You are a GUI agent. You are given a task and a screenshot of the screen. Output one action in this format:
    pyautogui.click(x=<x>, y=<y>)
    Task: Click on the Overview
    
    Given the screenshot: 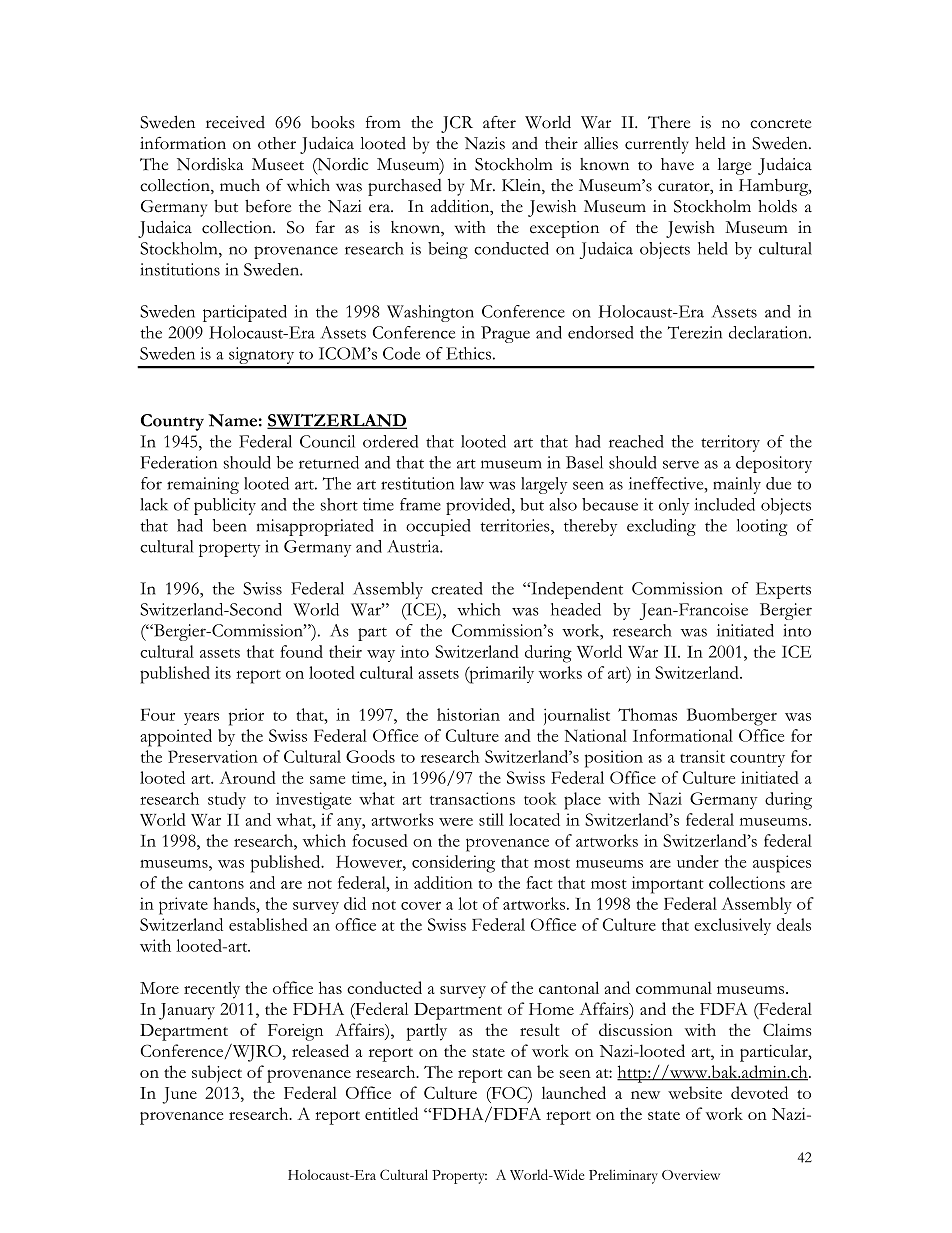 What is the action you would take?
    pyautogui.click(x=691, y=1175)
